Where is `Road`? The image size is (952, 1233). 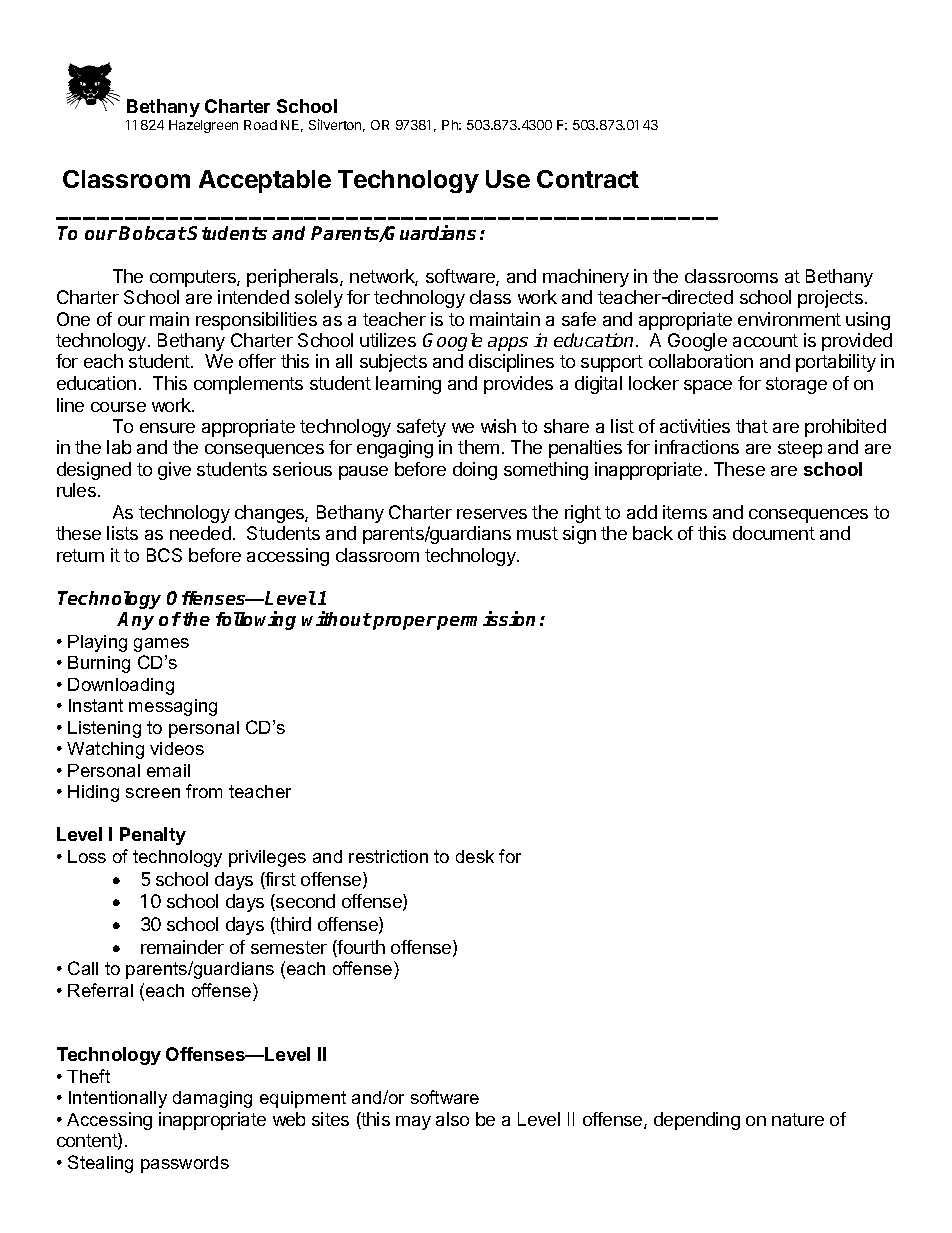 Road is located at coordinates (260, 125).
